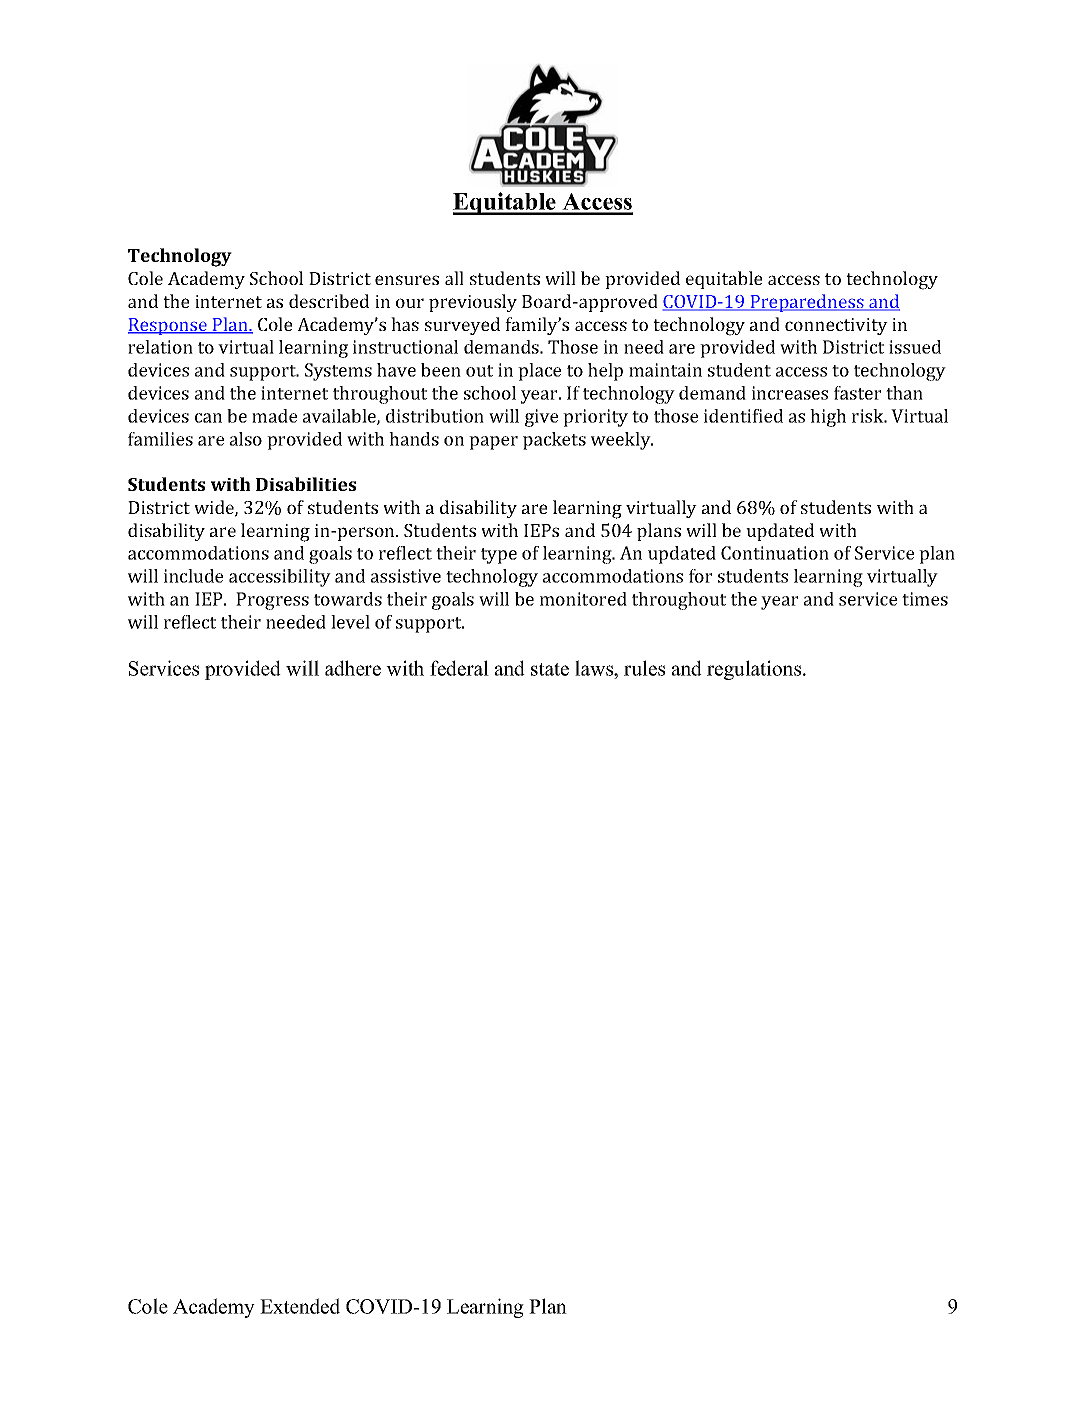  Describe the element at coordinates (329, 301) in the document. I see `described` at that location.
